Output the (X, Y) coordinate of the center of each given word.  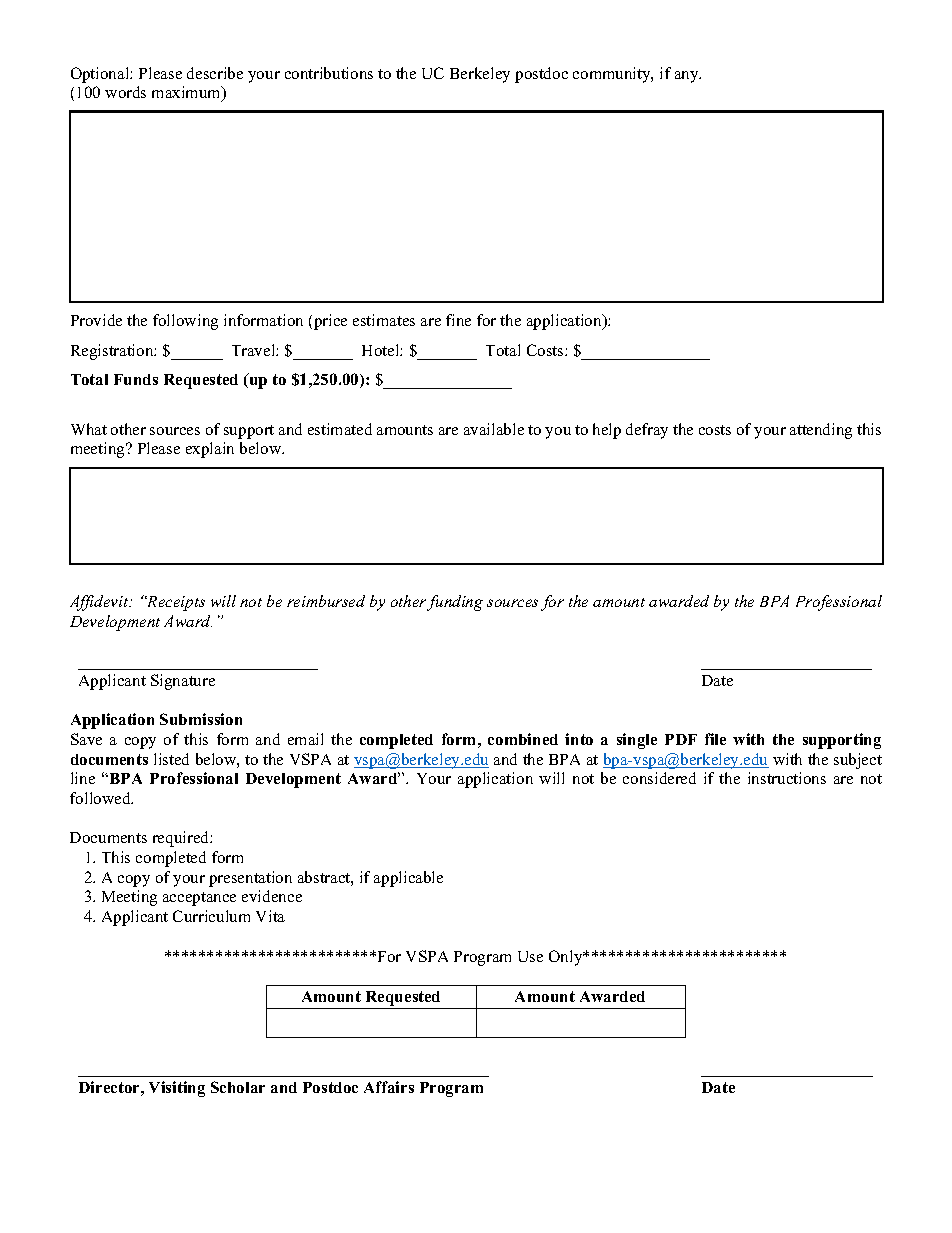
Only (567, 958)
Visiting (177, 1089)
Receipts (175, 603)
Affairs (389, 1087)
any (688, 77)
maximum (187, 93)
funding (455, 603)
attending (821, 431)
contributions (329, 73)
